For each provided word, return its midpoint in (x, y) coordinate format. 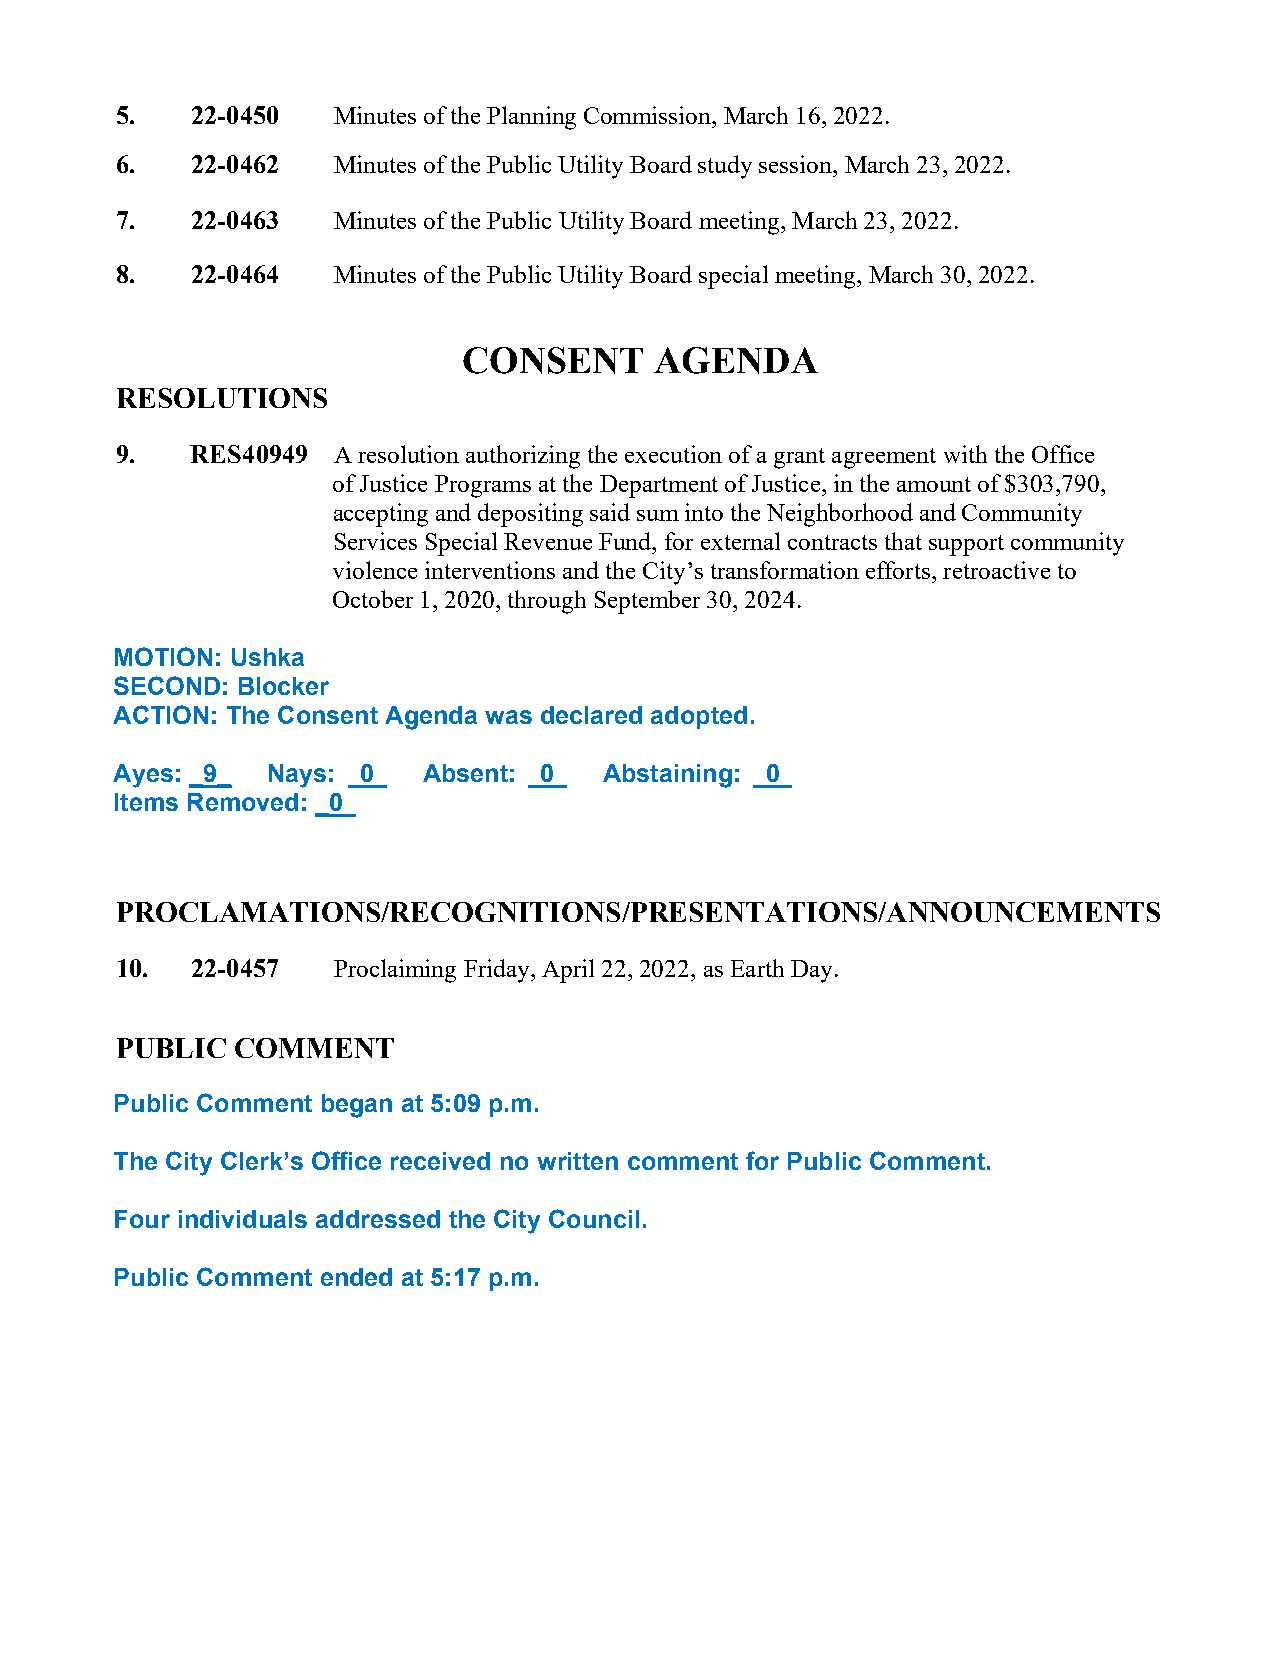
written (577, 1161)
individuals (243, 1219)
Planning (531, 118)
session (797, 164)
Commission (648, 115)
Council (594, 1218)
